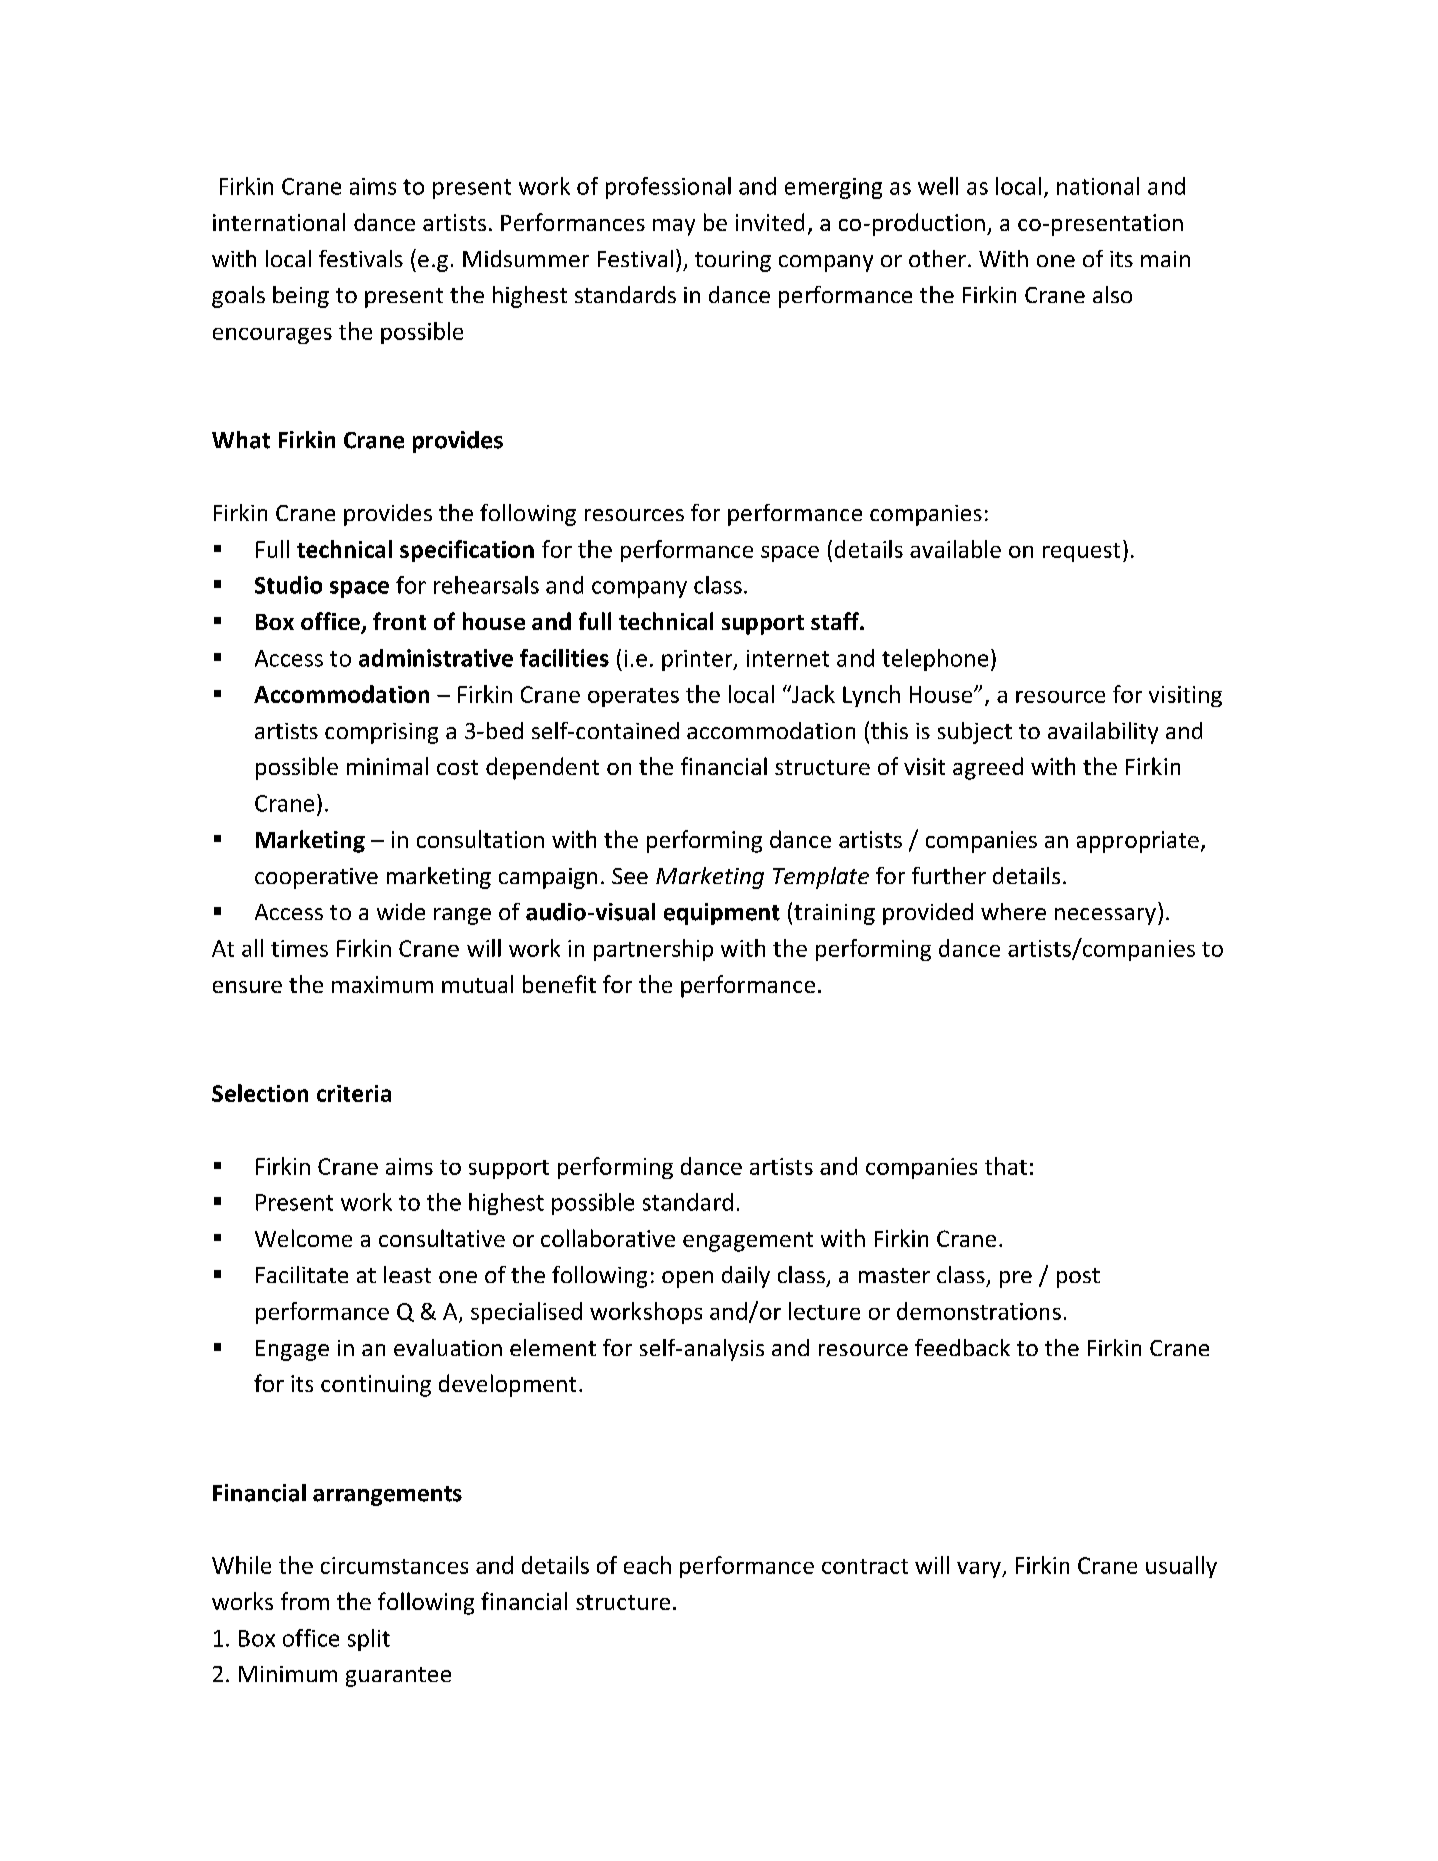 This document has width=1438, height=1861. What do you see at coordinates (369, 1640) in the document?
I see `split` at bounding box center [369, 1640].
